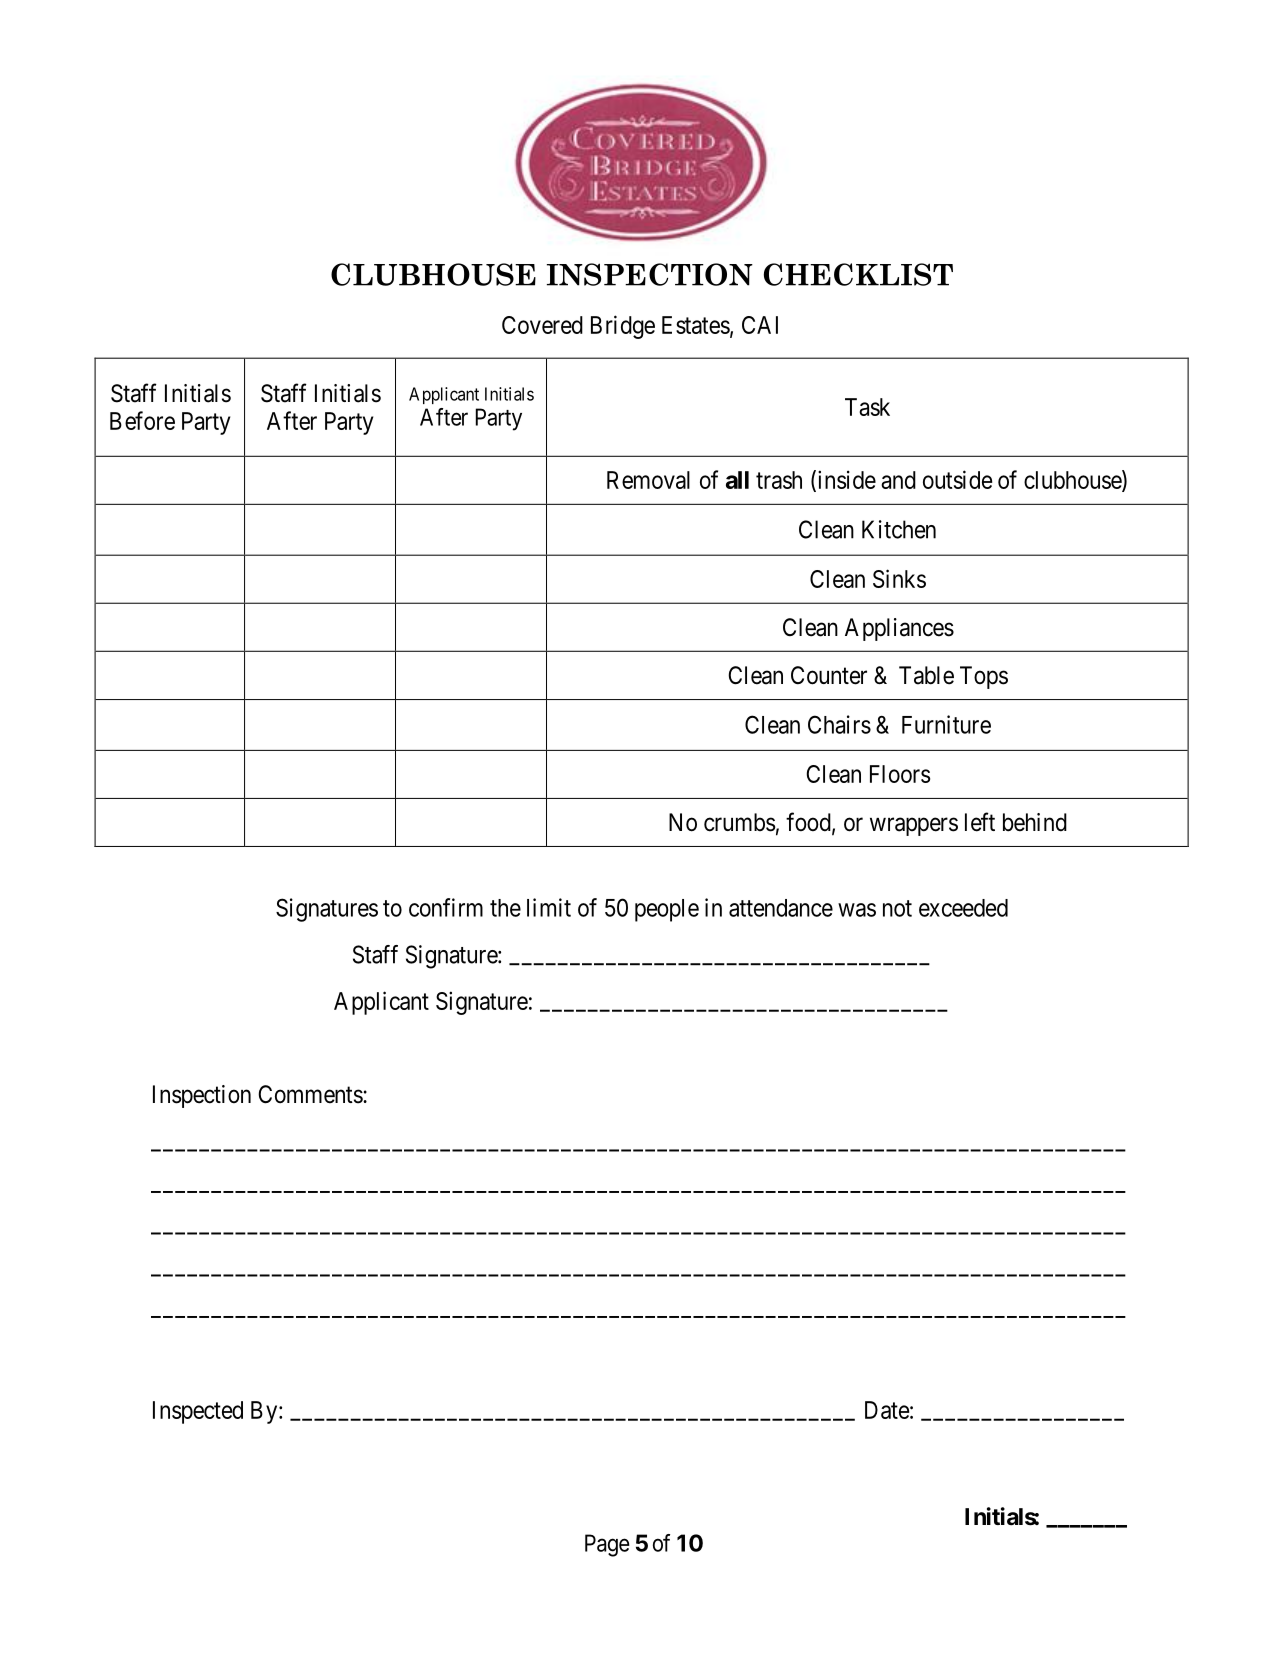 Image resolution: width=1283 pixels, height=1660 pixels. I want to click on Bridge, so click(623, 327).
